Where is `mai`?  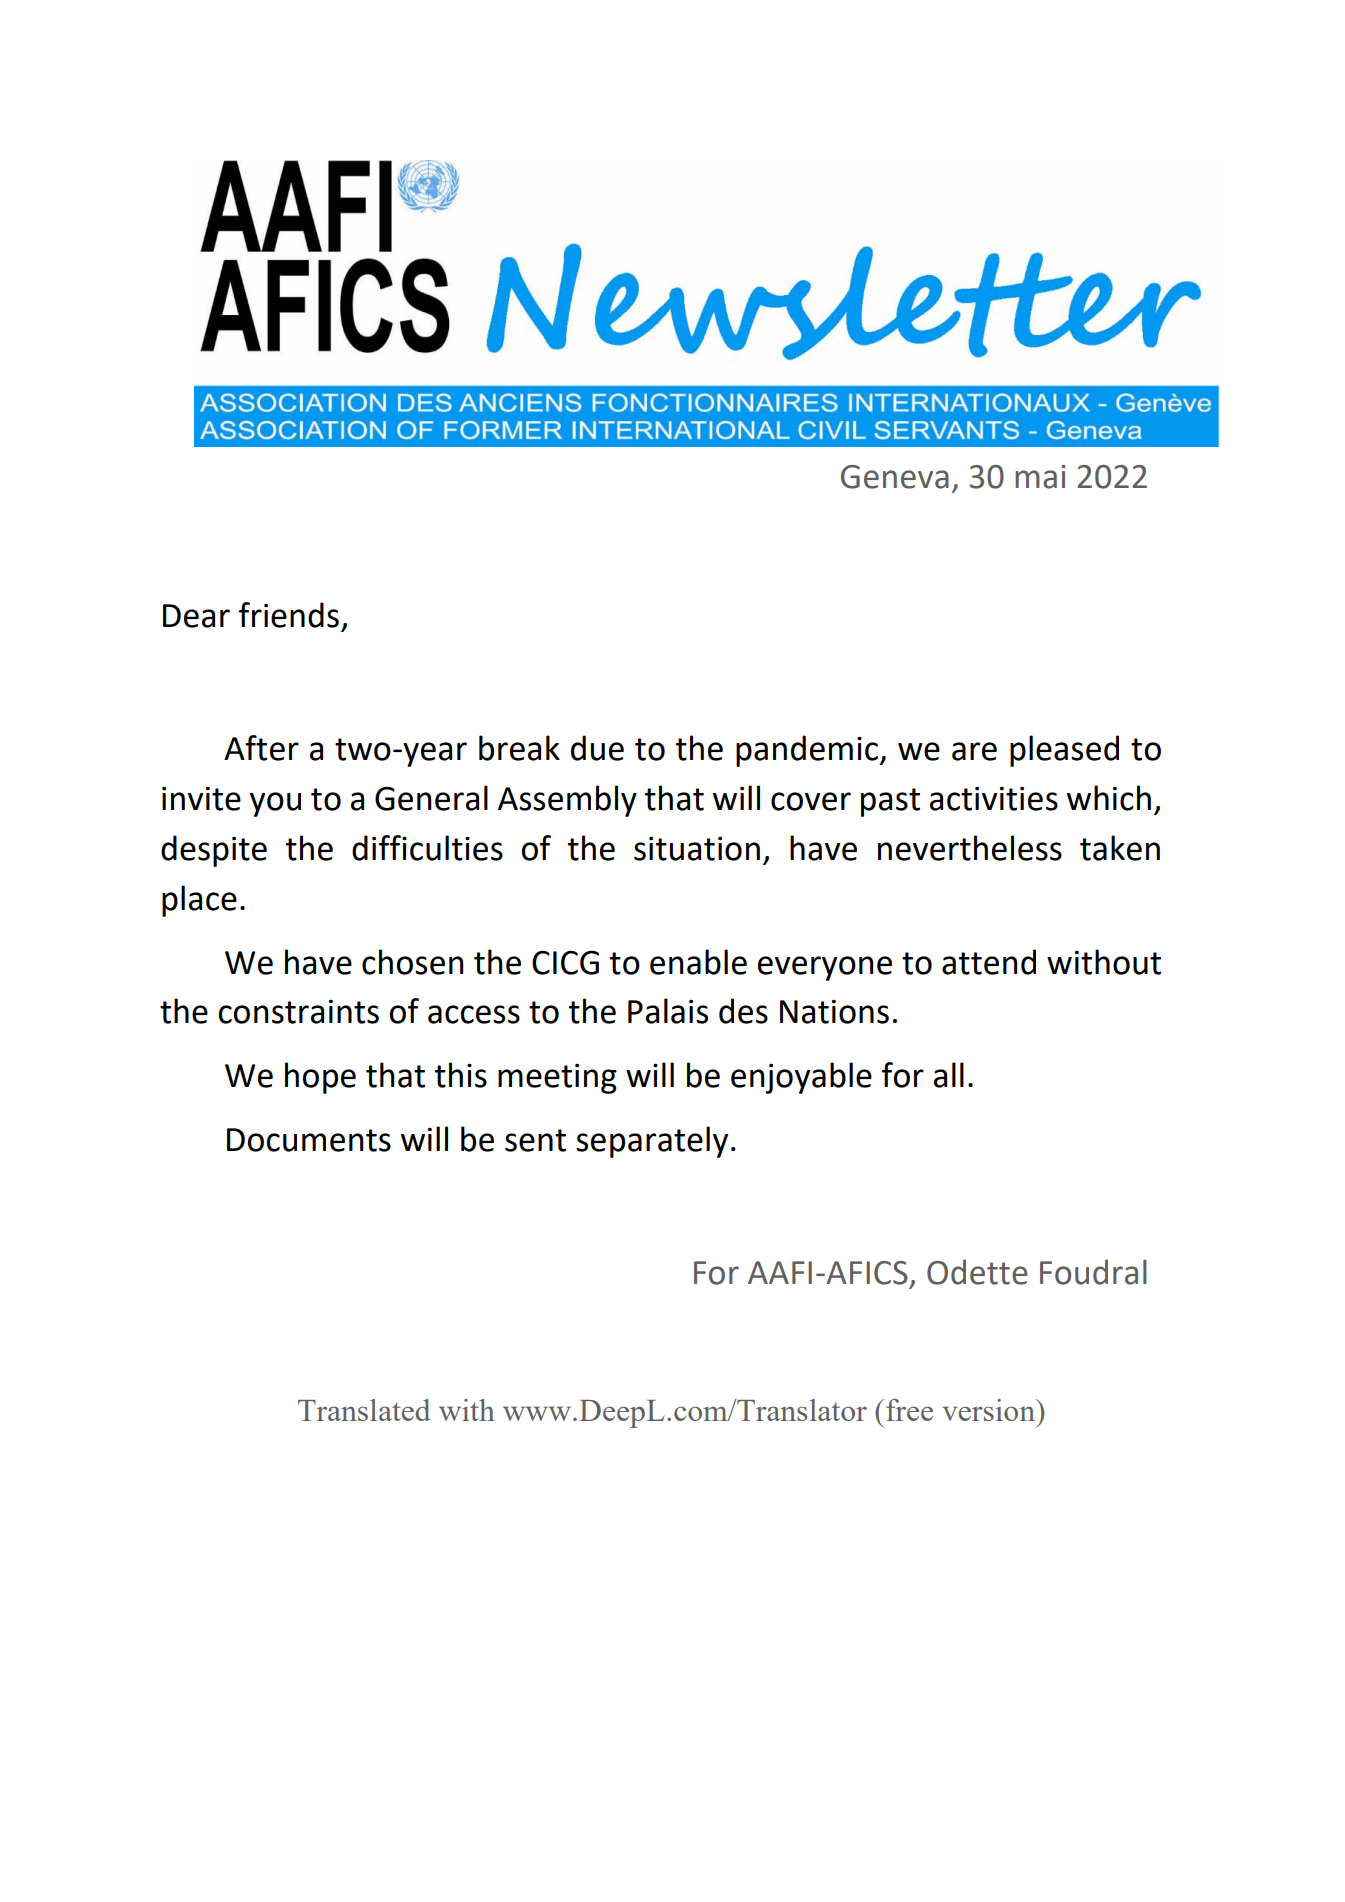 mai is located at coordinates (1040, 477).
